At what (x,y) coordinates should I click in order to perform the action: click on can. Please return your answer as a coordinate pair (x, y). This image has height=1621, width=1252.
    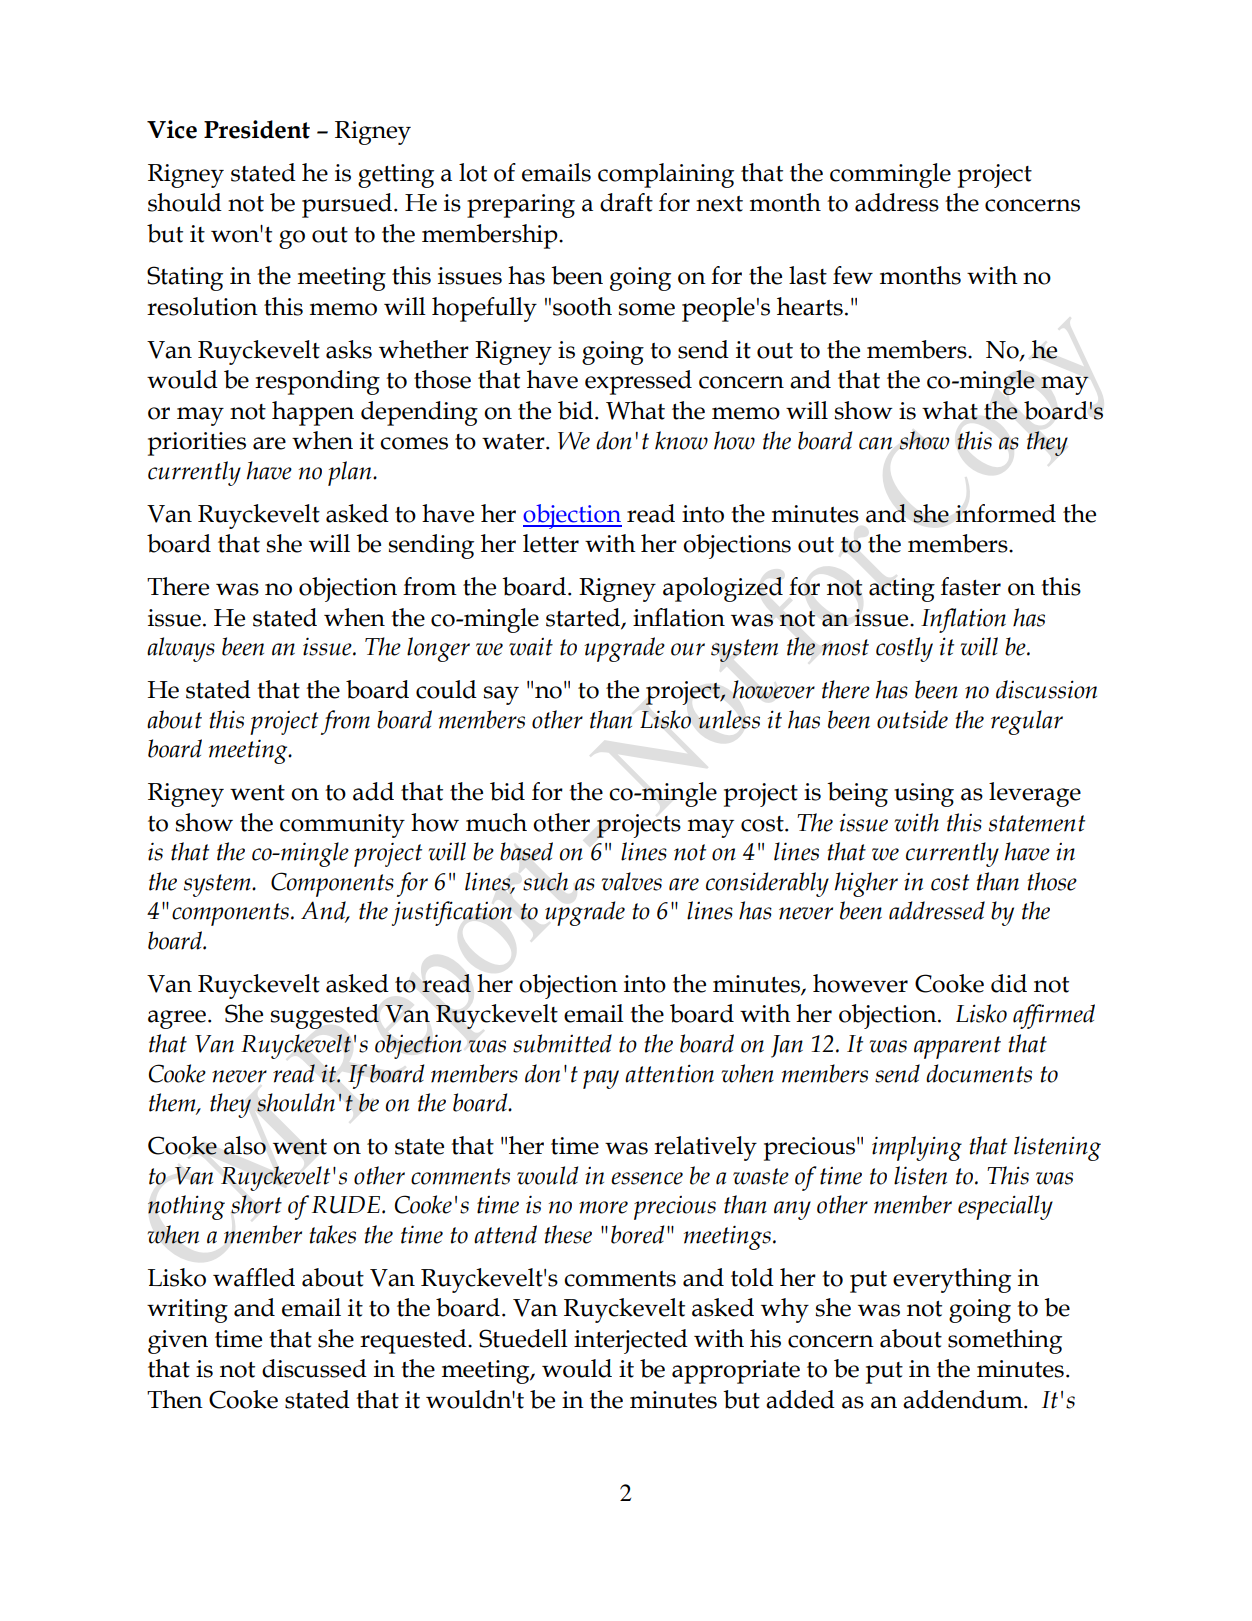
    Looking at the image, I should click on (875, 443).
